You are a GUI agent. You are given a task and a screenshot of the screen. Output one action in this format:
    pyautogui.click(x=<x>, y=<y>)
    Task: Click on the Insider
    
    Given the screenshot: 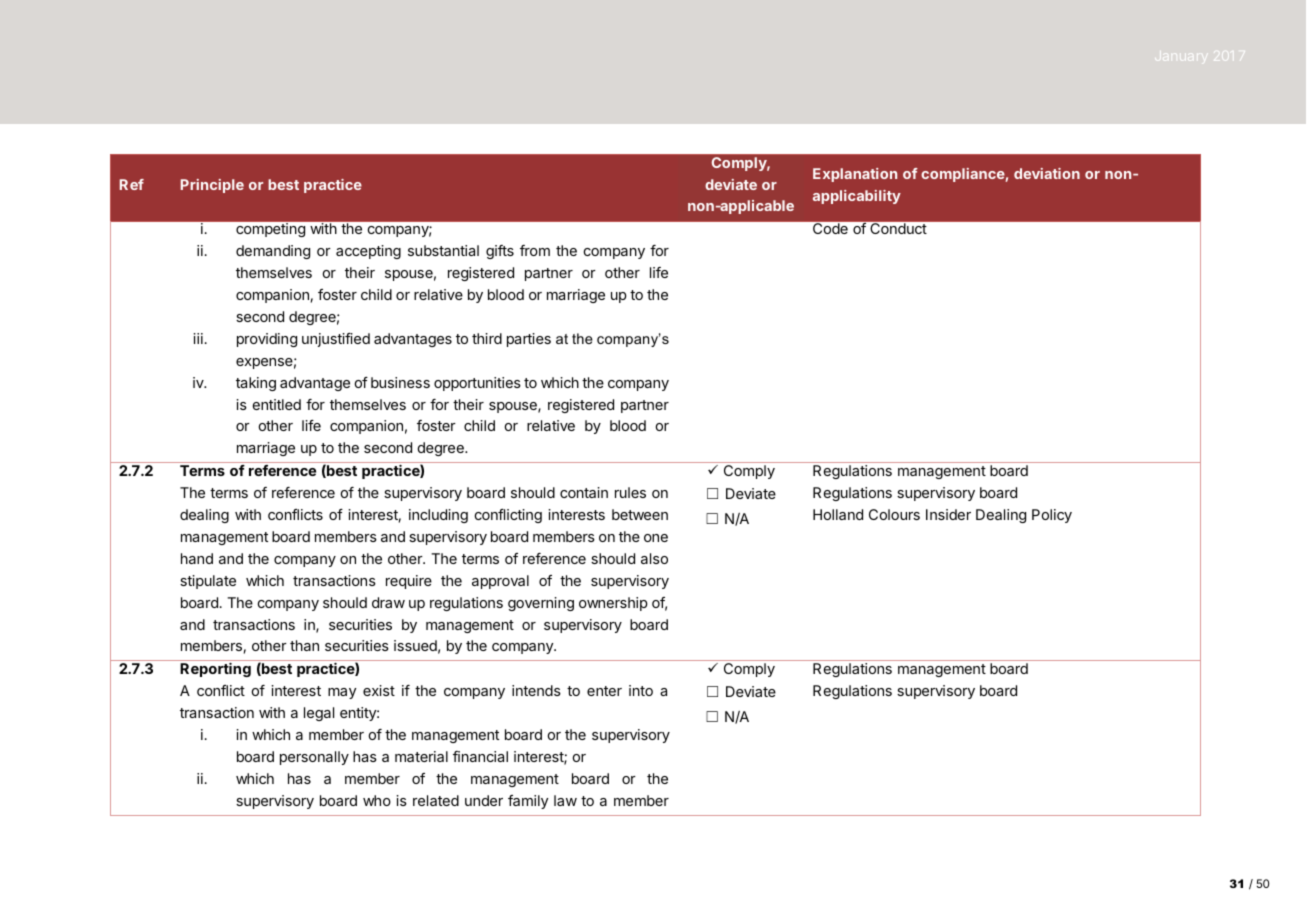 What is the action you would take?
    pyautogui.click(x=948, y=514)
